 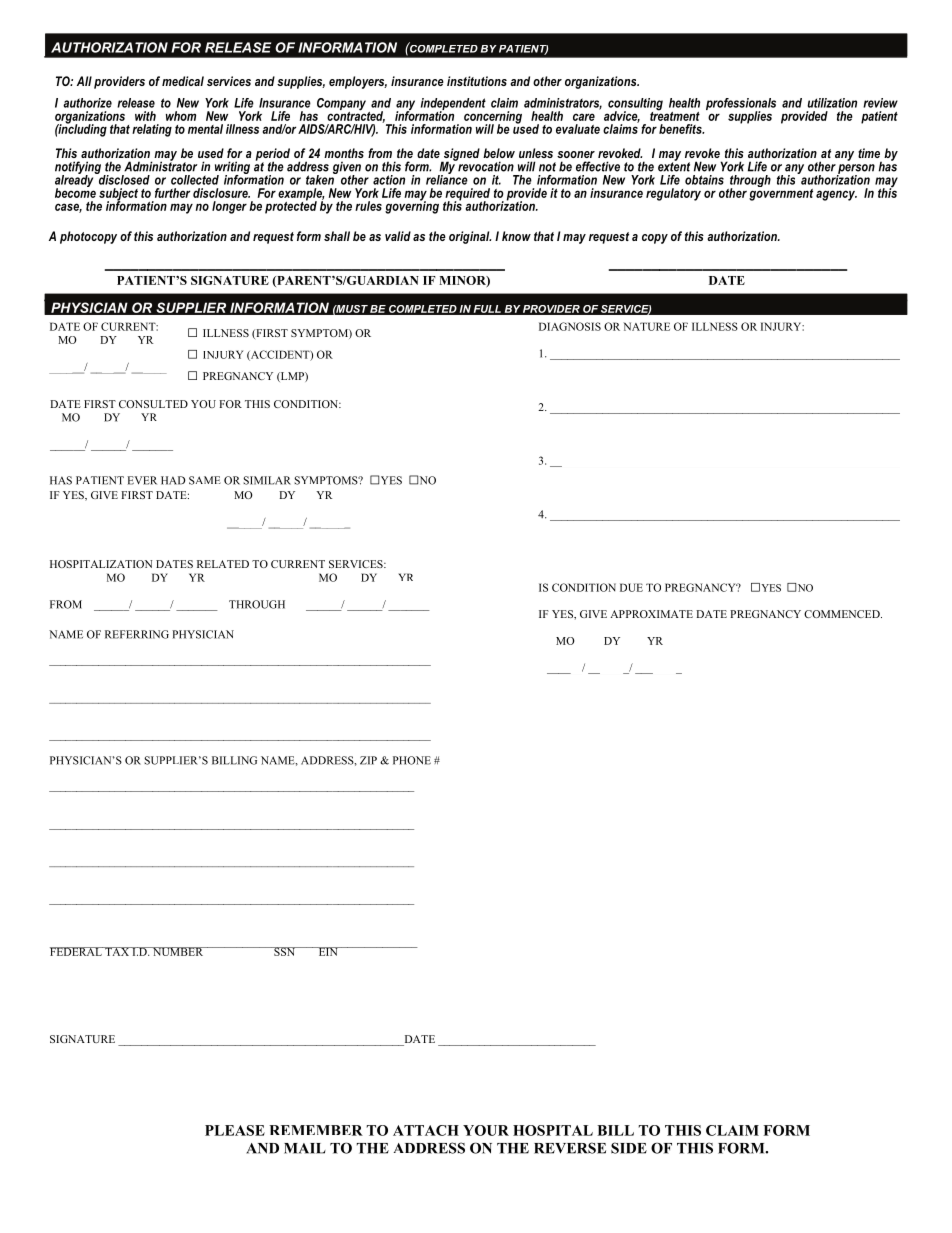 What do you see at coordinates (181, 116) in the screenshot?
I see `whom` at bounding box center [181, 116].
